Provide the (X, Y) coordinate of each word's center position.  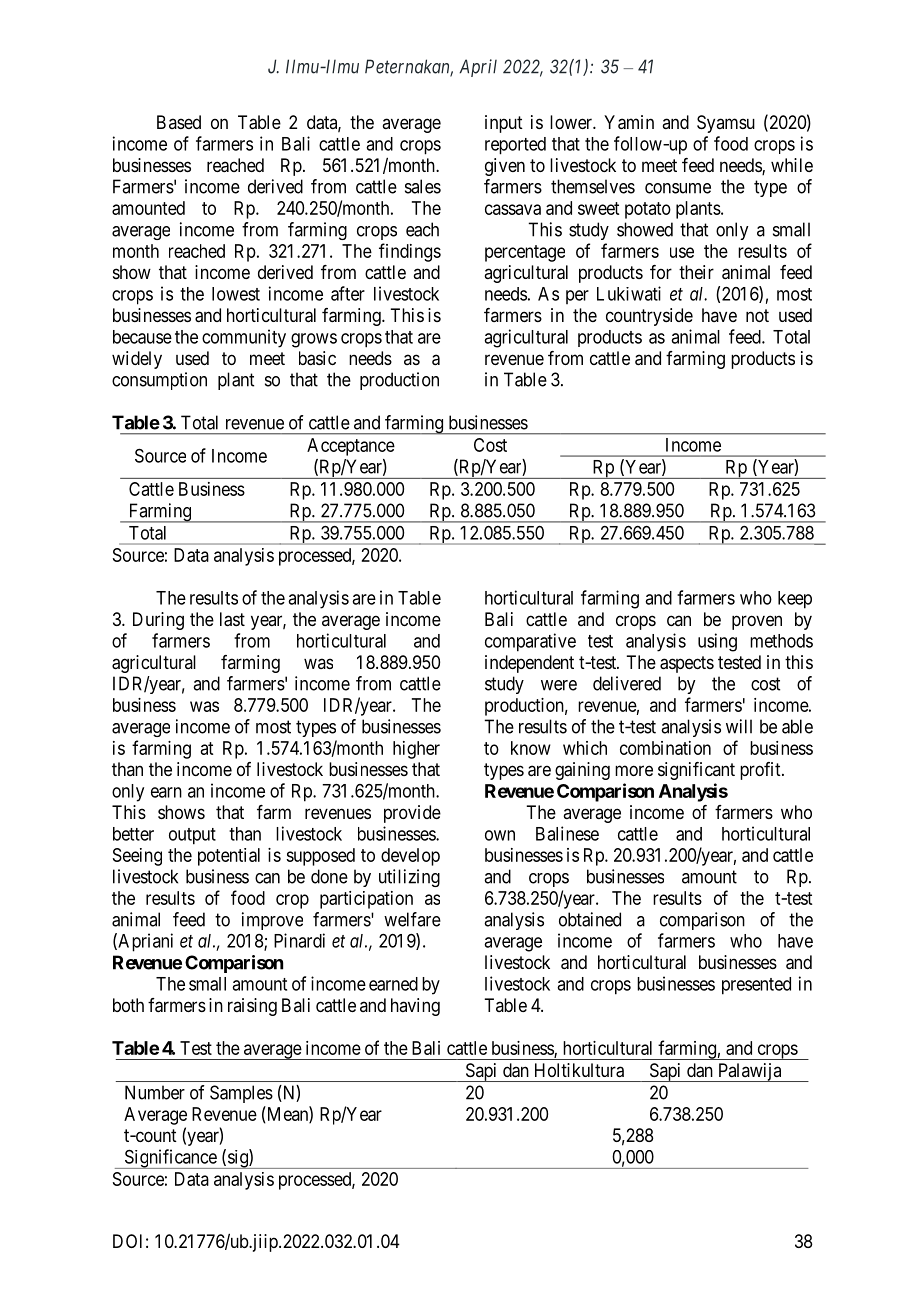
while (792, 165)
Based (179, 122)
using (717, 642)
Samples (241, 1094)
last (232, 619)
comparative (530, 642)
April (478, 68)
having (415, 1007)
